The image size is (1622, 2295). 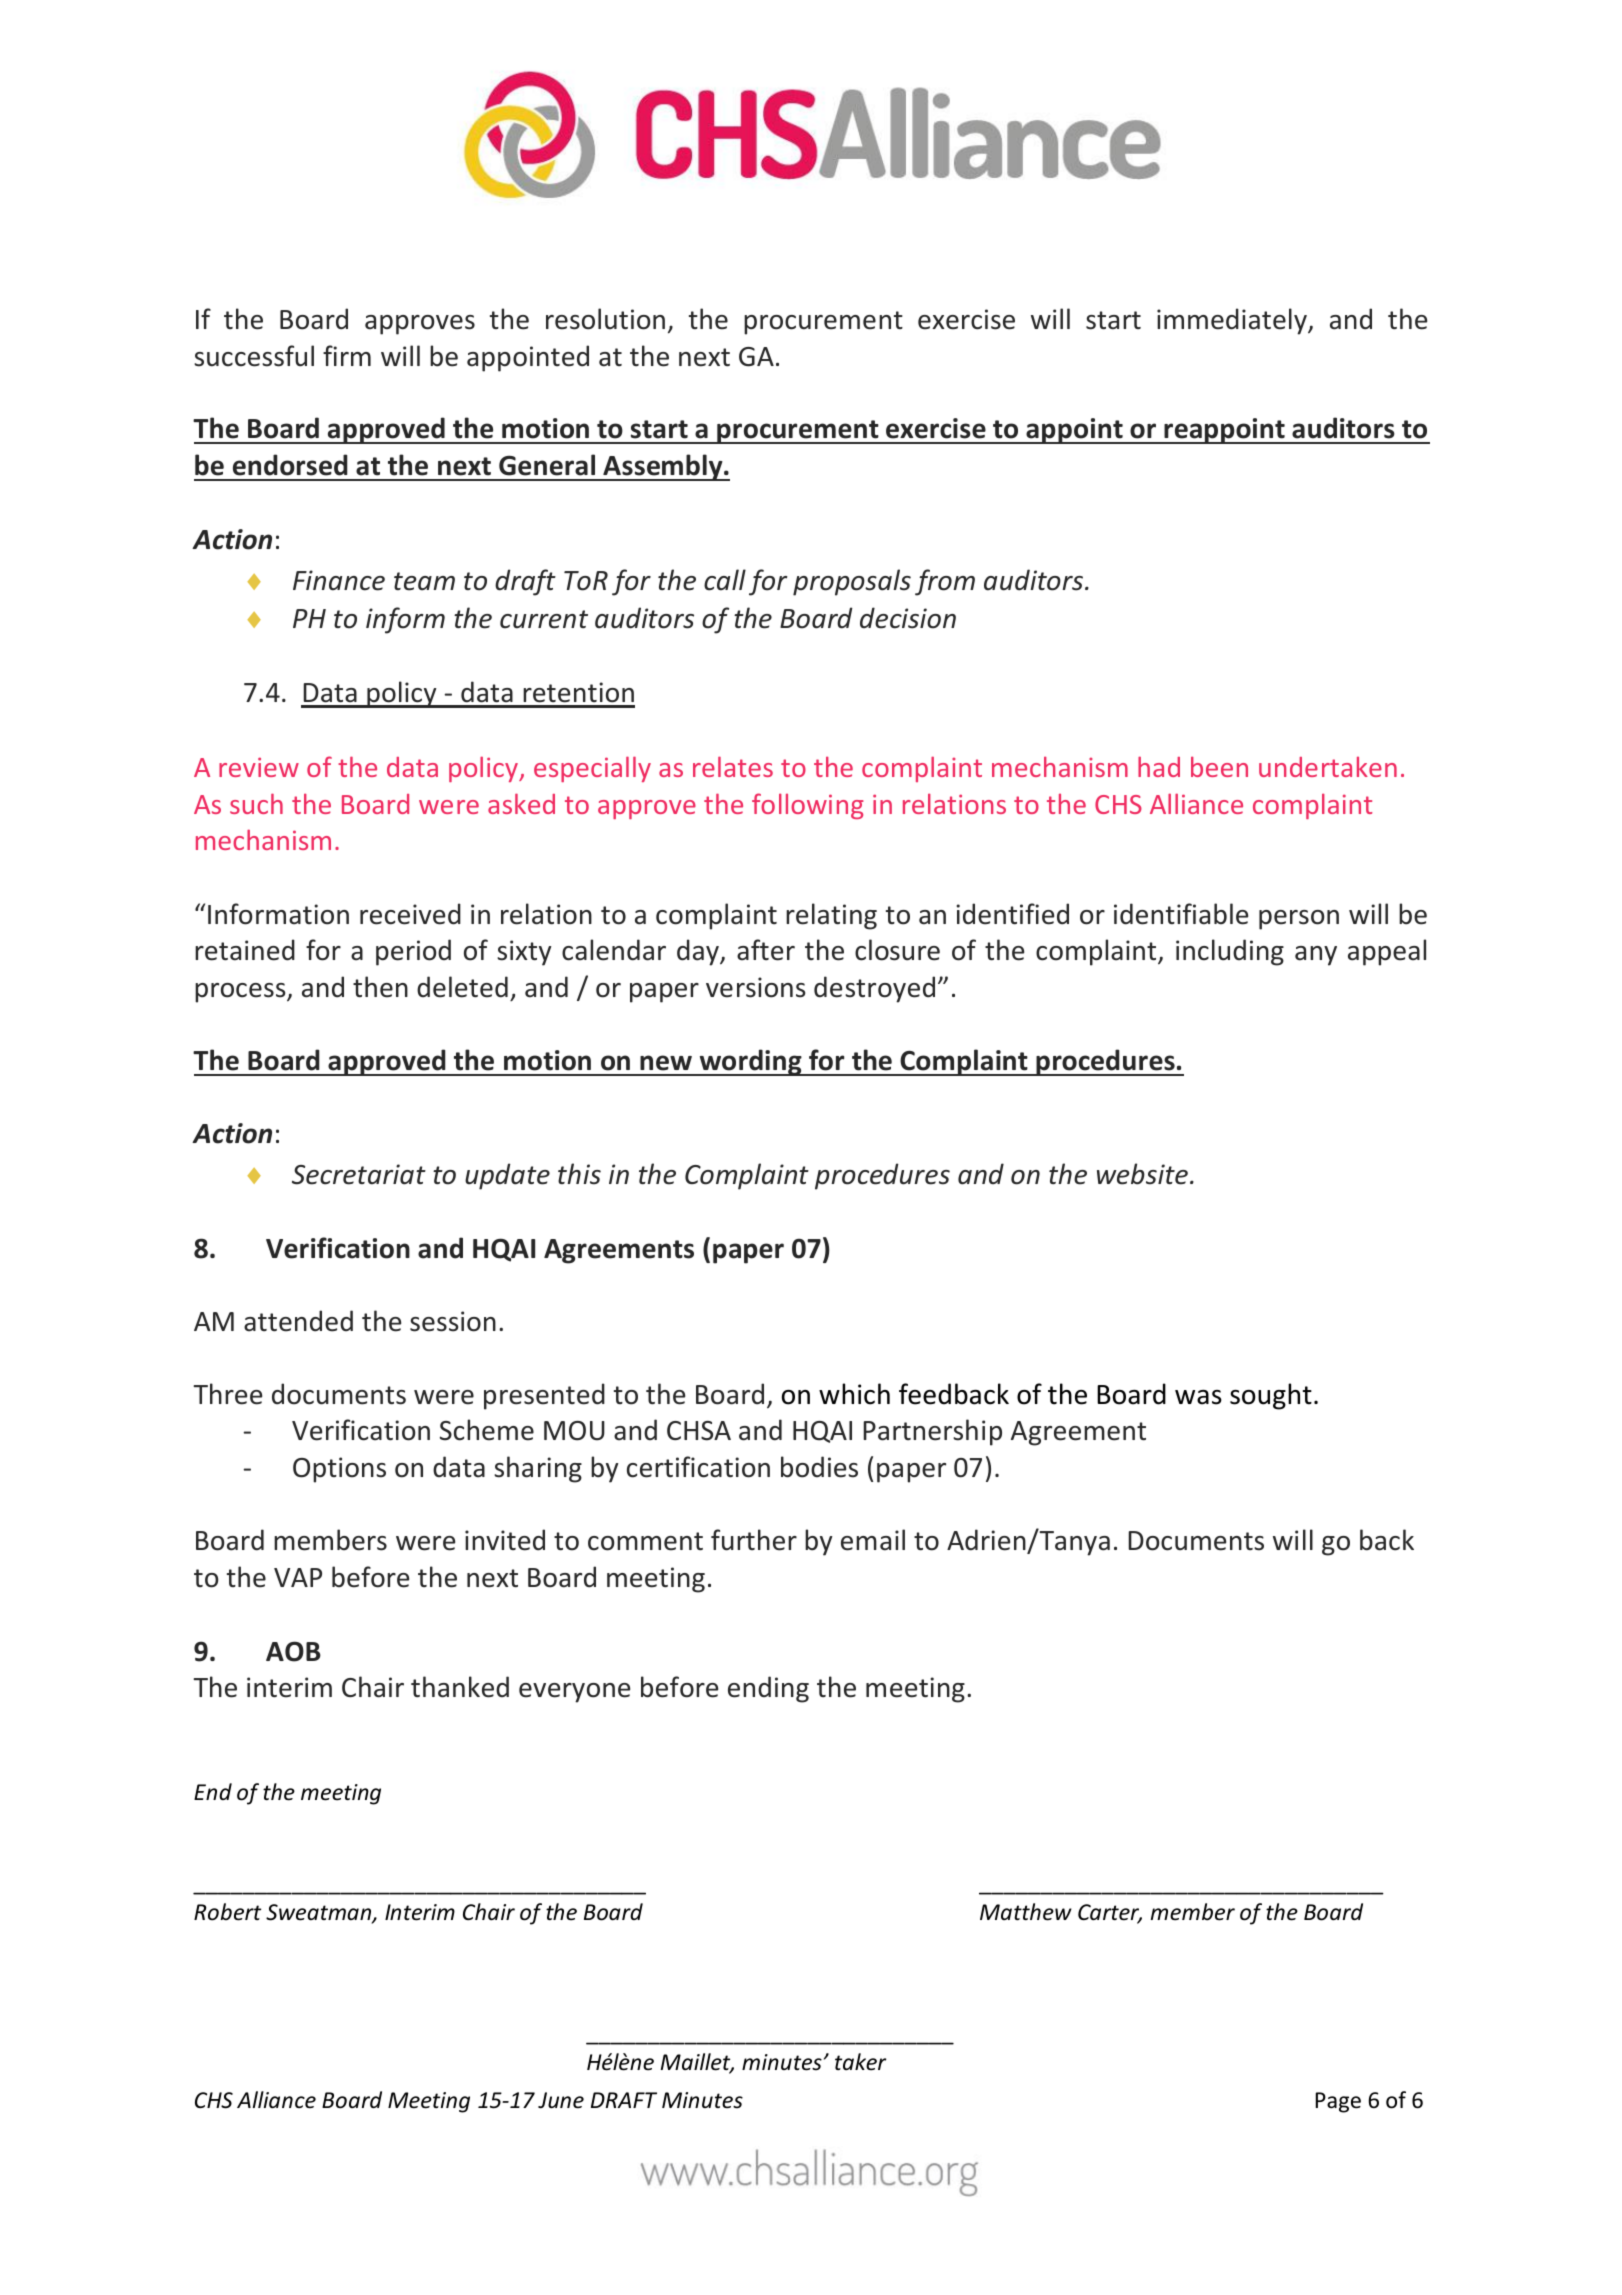 What do you see at coordinates (347, 355) in the screenshot?
I see `firm` at bounding box center [347, 355].
